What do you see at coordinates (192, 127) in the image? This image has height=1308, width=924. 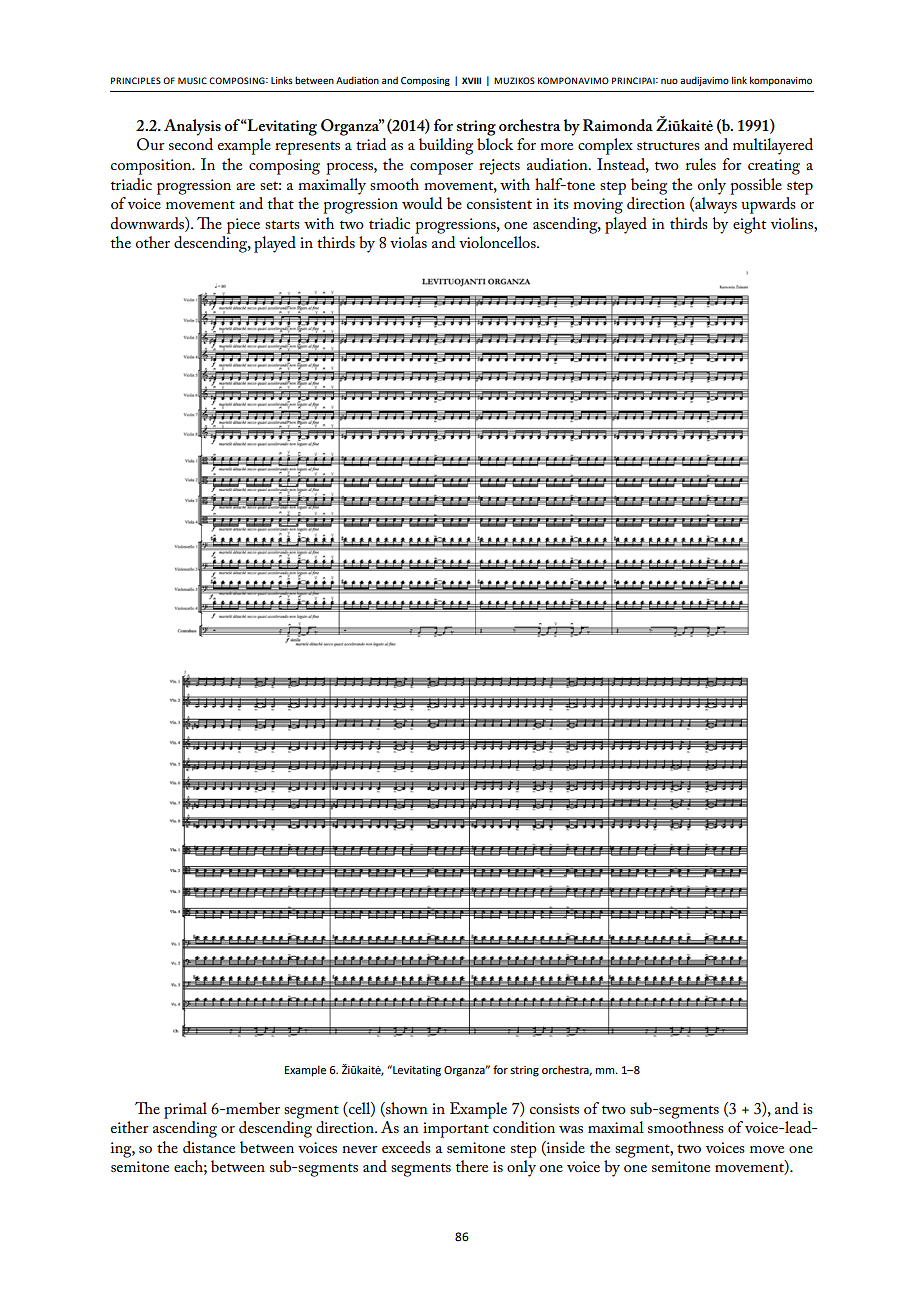 I see `Analysis` at bounding box center [192, 127].
